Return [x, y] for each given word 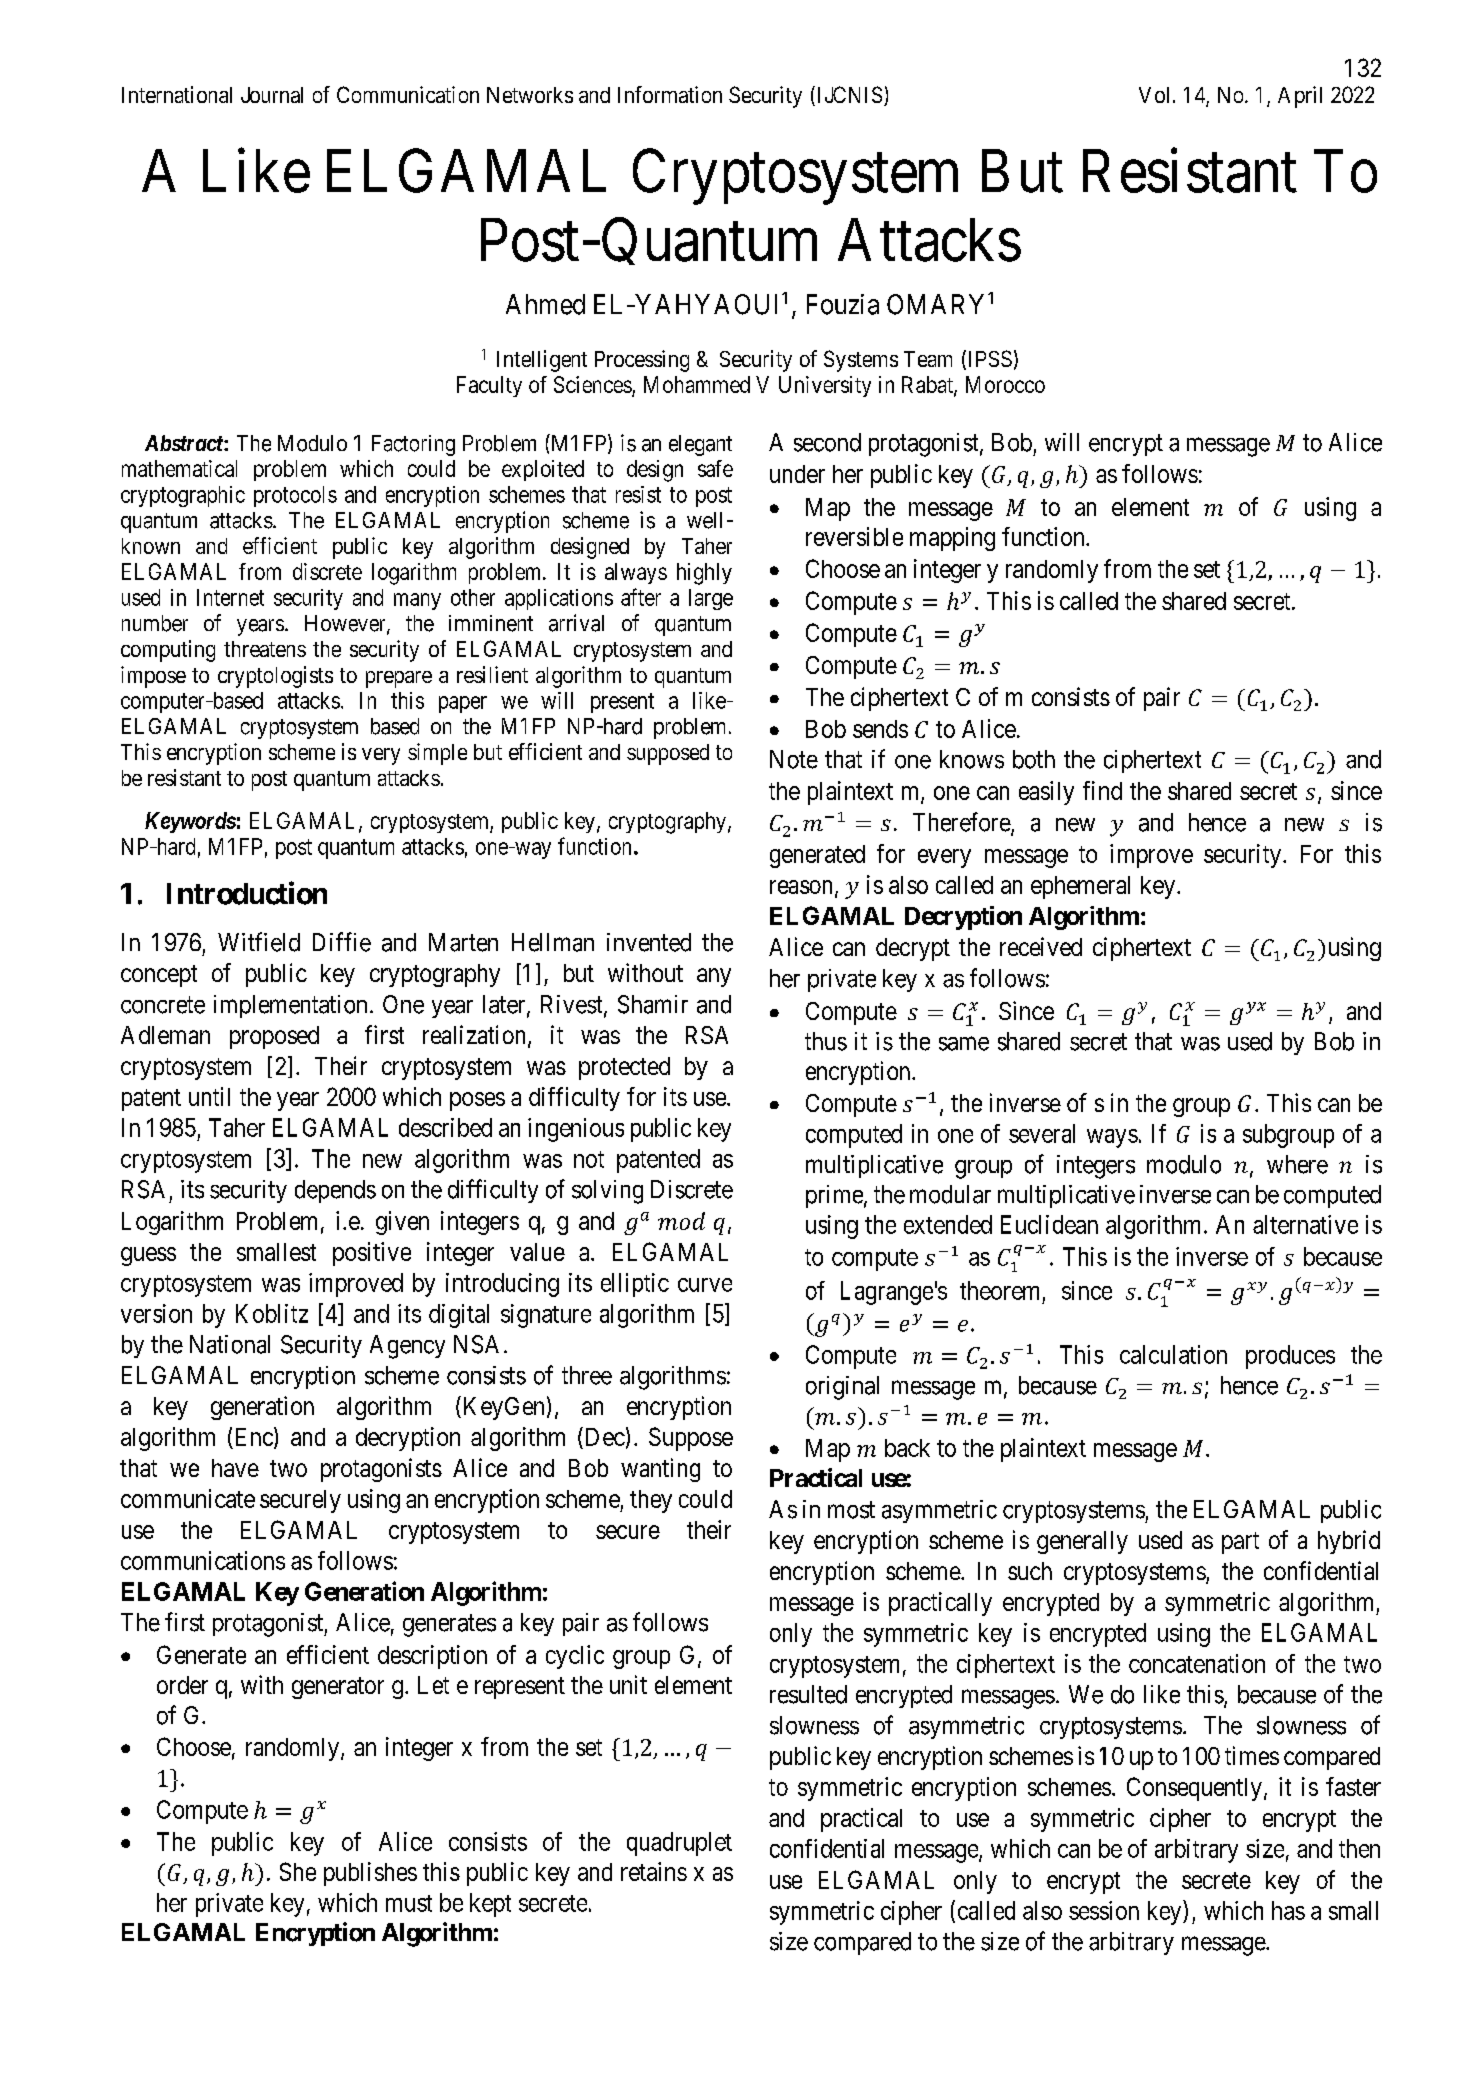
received [1041, 946]
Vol [1156, 95]
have [235, 1468]
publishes [370, 1874]
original [842, 1388]
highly [704, 574]
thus [826, 1041]
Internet [230, 597]
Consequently [1194, 1789]
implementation [290, 1006]
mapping [952, 539]
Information [670, 94]
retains [654, 1871]
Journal [272, 95]
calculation [1173, 1354]
